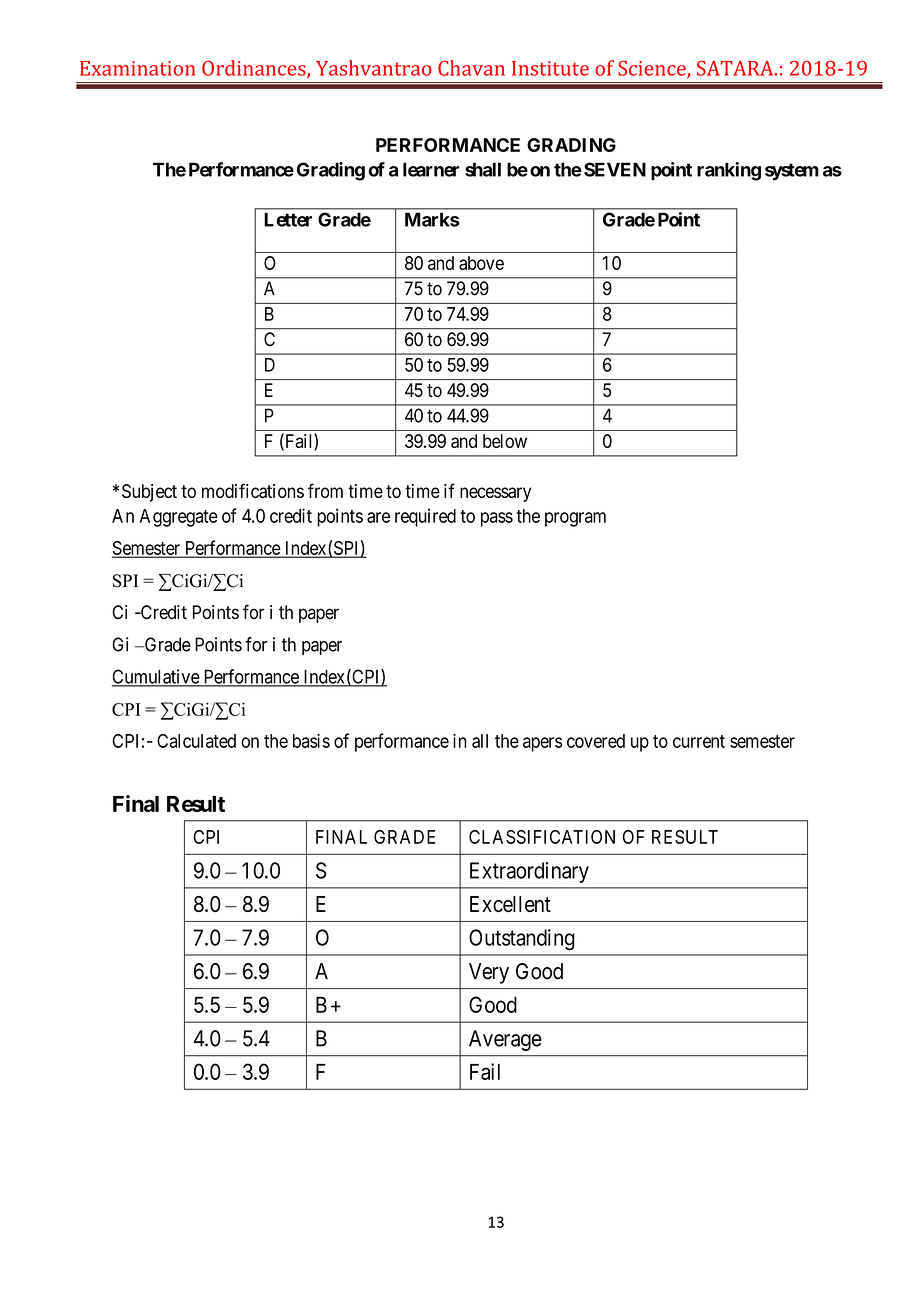 The height and width of the screenshot is (1308, 924). What do you see at coordinates (575, 519) in the screenshot?
I see `program` at bounding box center [575, 519].
